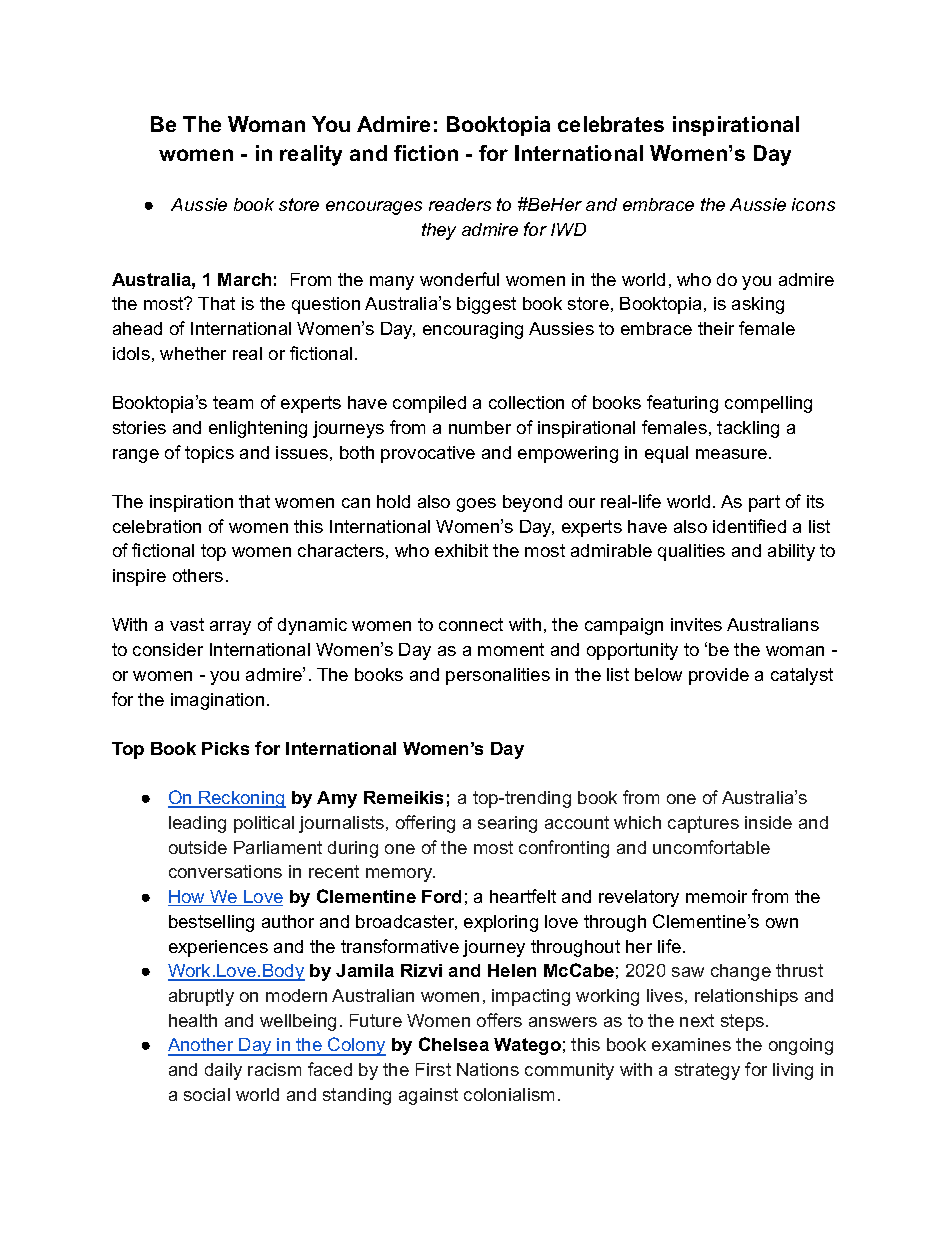 Image resolution: width=952 pixels, height=1233 pixels. What do you see at coordinates (223, 1071) in the screenshot?
I see `daily` at bounding box center [223, 1071].
